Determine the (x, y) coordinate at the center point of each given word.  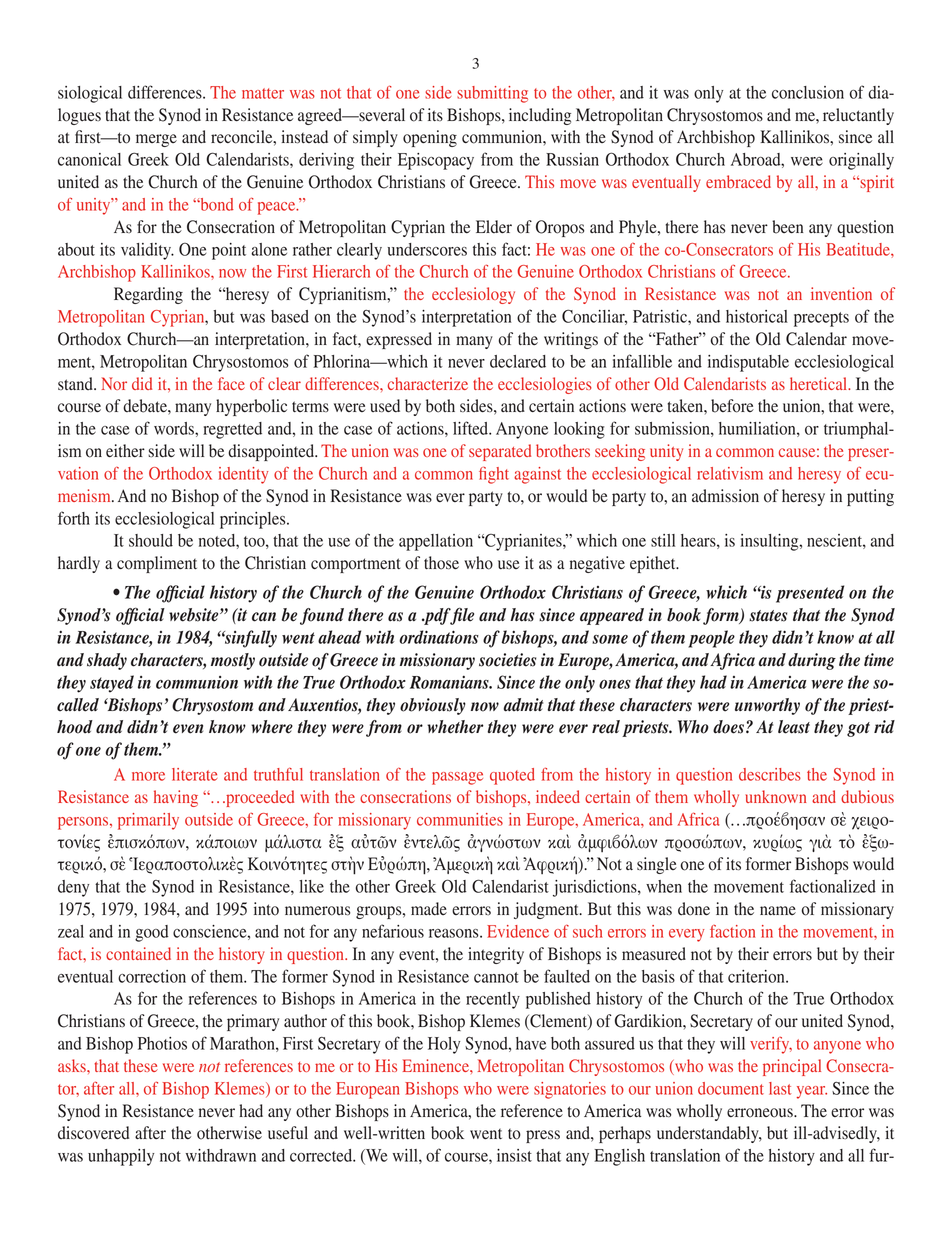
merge (156, 140)
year (812, 1092)
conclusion (808, 92)
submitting (492, 94)
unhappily (121, 1157)
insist (514, 1155)
